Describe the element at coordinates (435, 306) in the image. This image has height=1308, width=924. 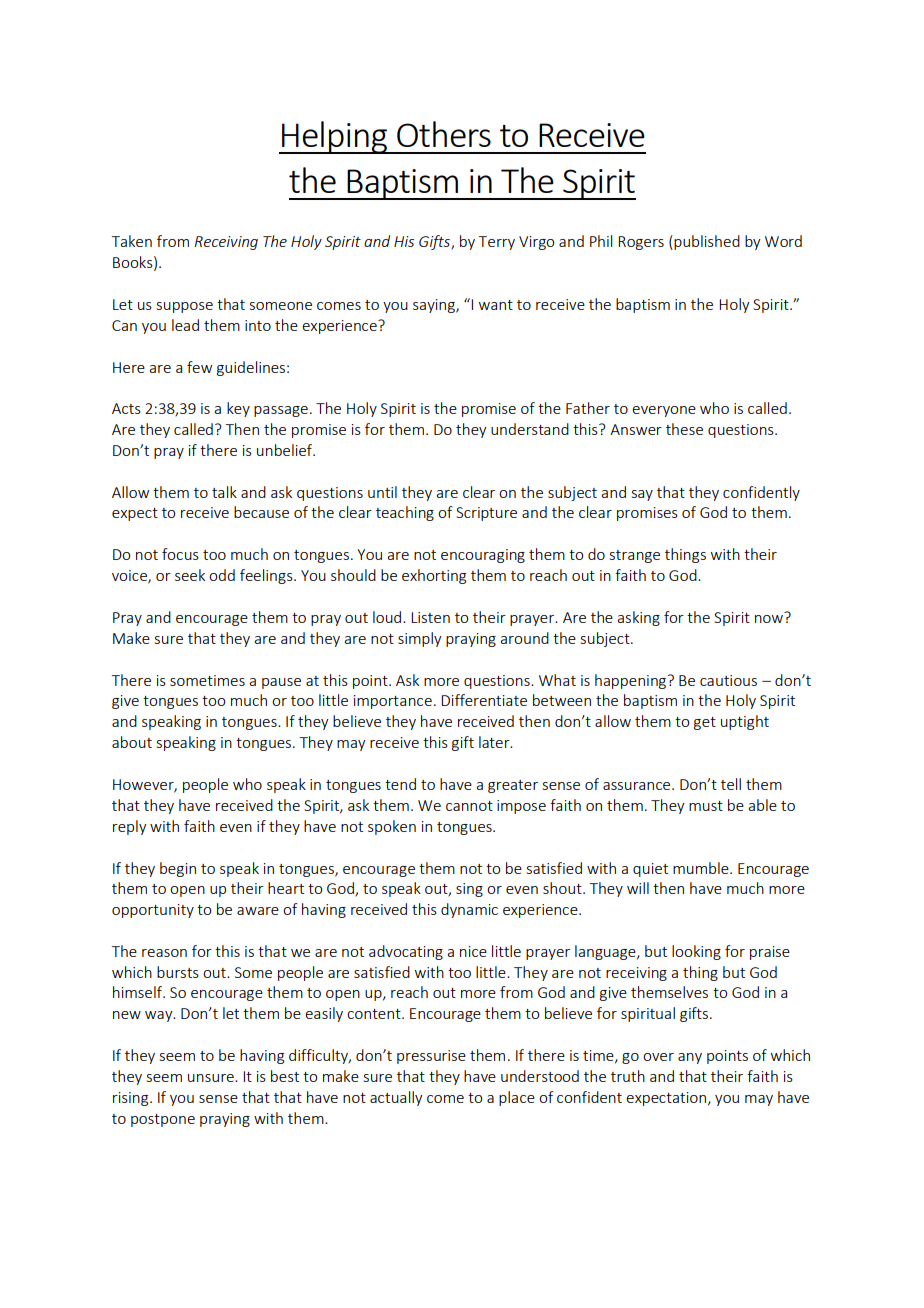
I see `saying` at that location.
